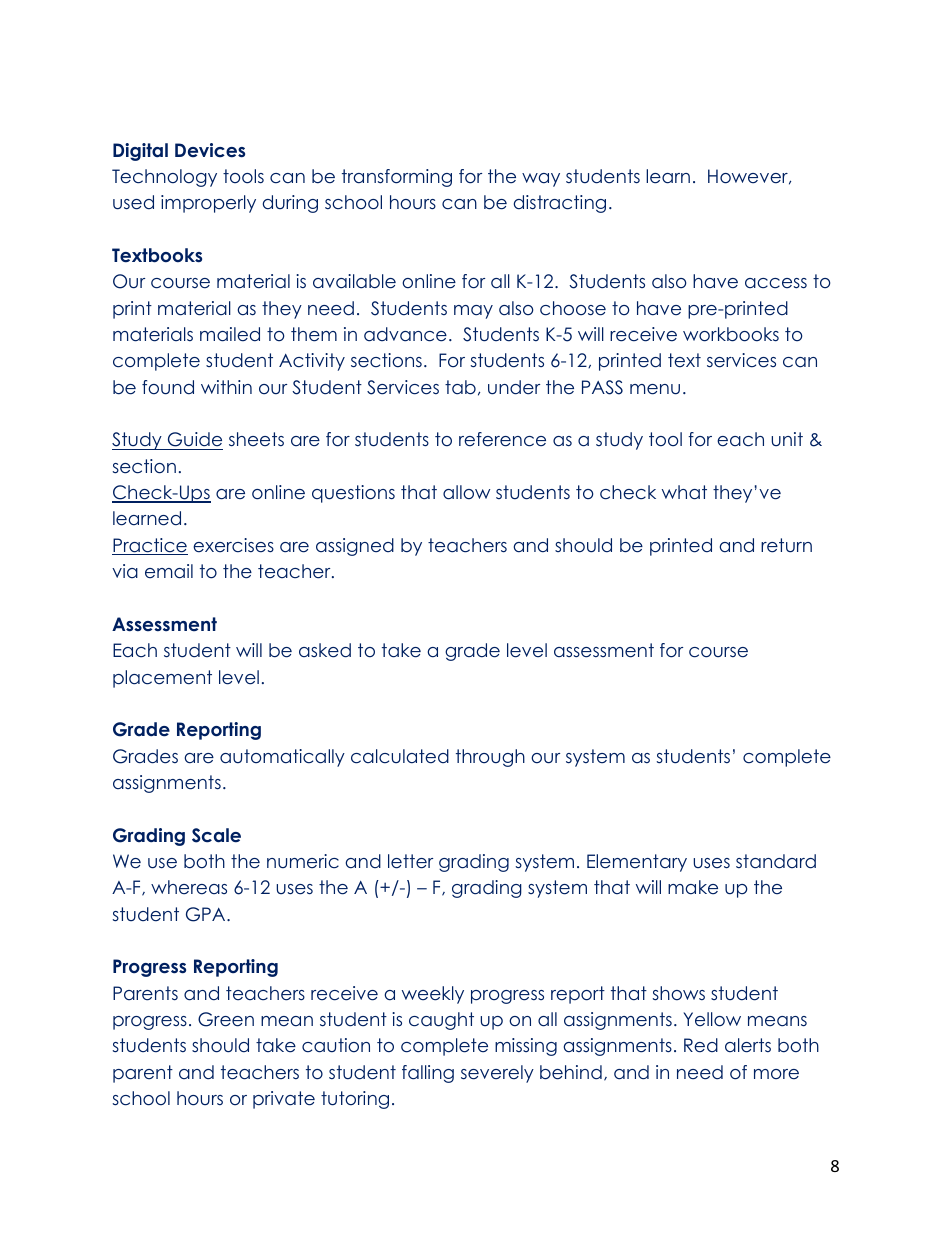  I want to click on Green, so click(226, 1019).
